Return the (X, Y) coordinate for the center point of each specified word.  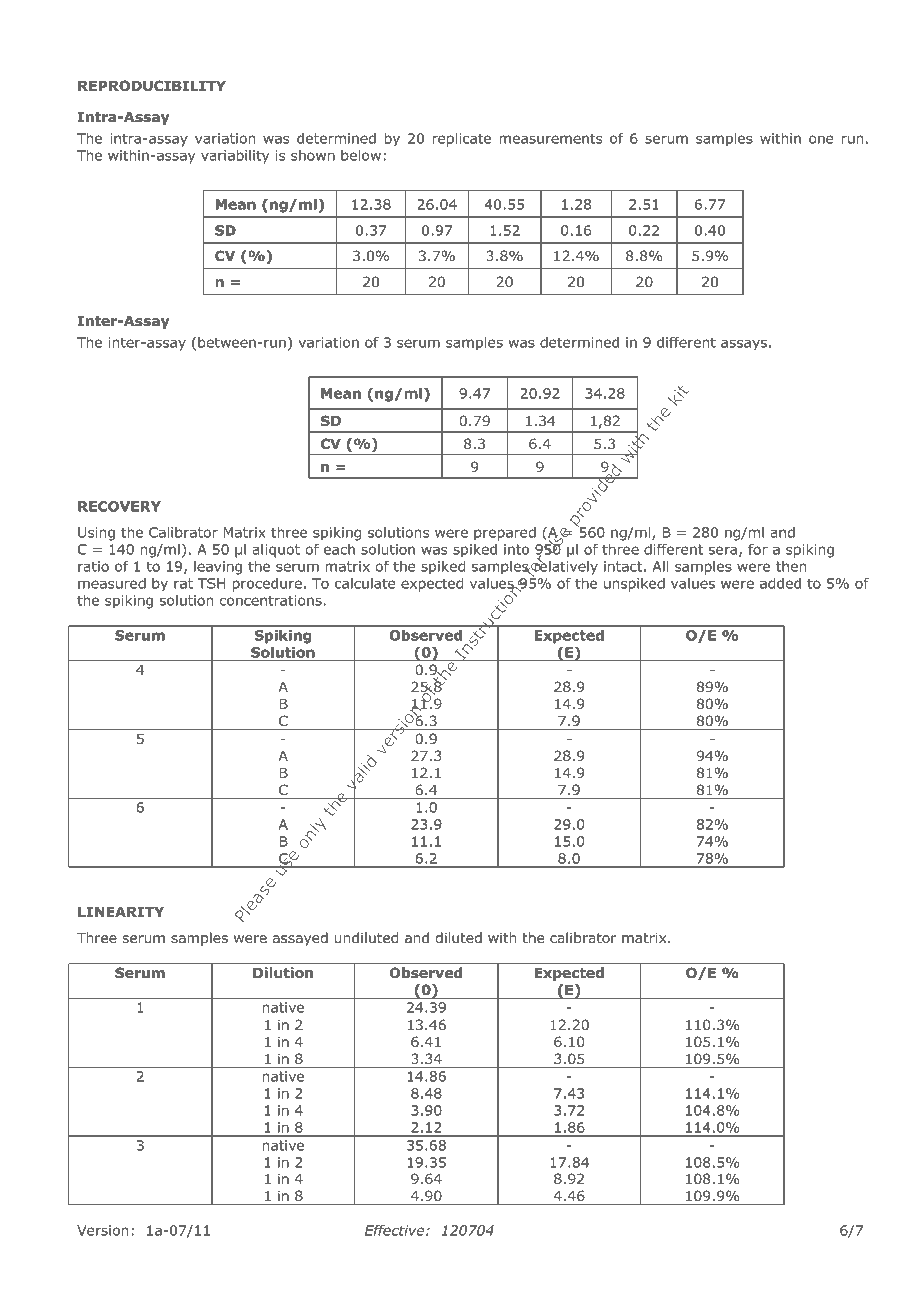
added (780, 583)
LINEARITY (121, 912)
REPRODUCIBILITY (152, 85)
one (821, 139)
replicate (462, 140)
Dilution (283, 973)
